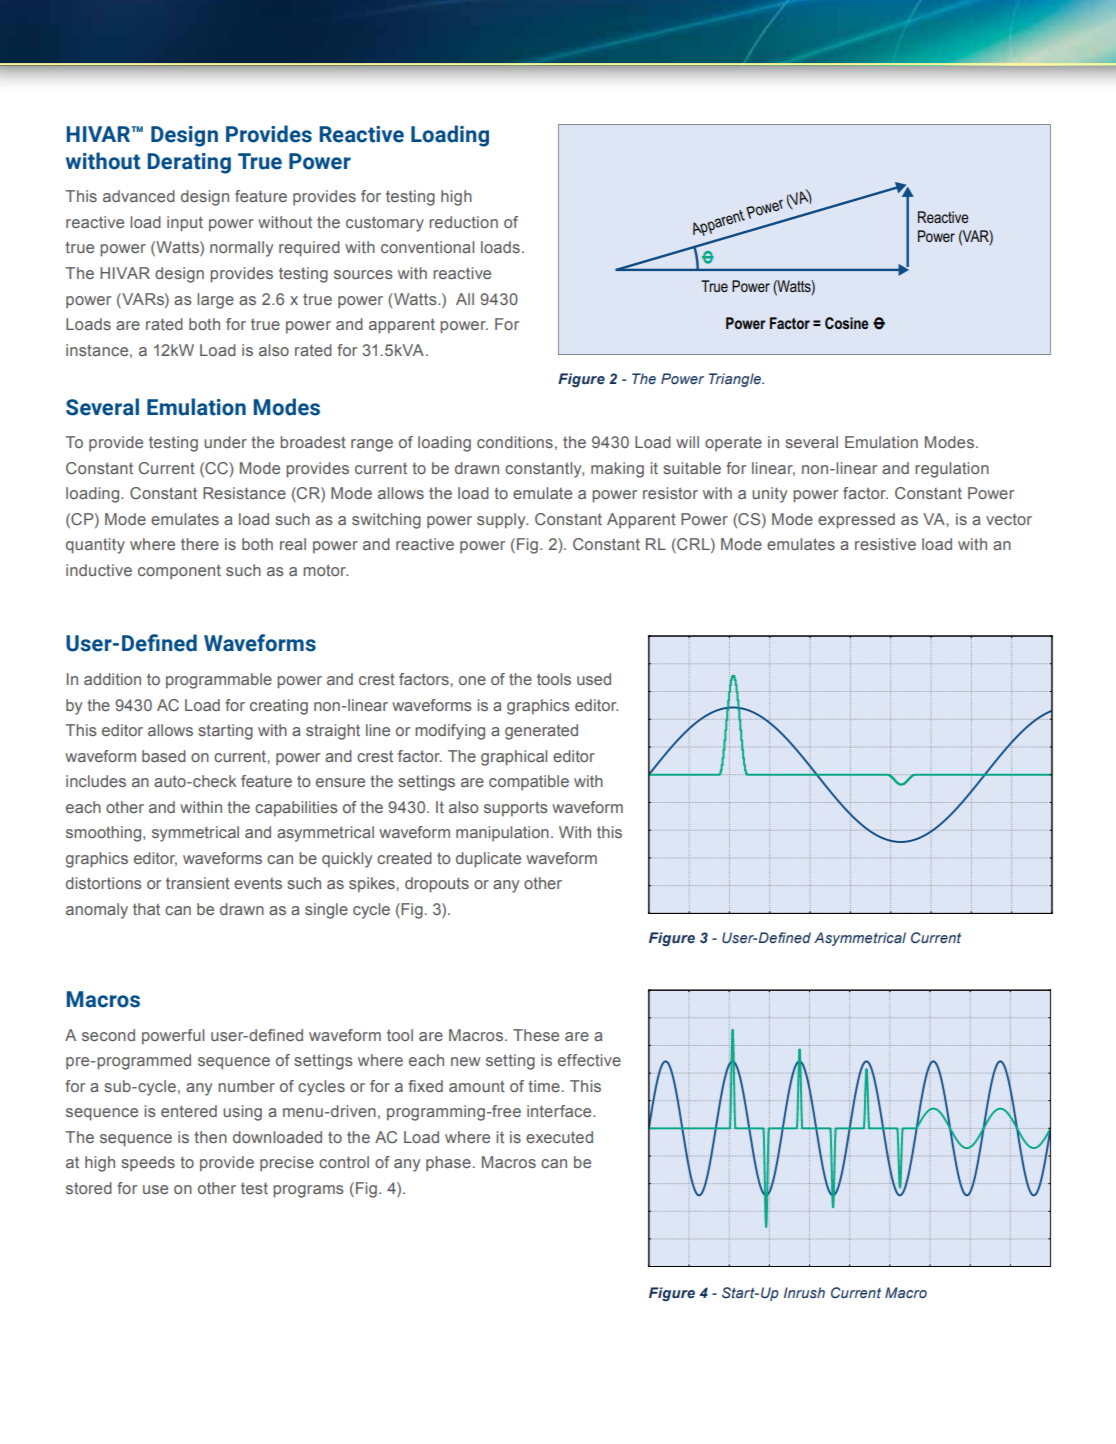 This screenshot has width=1116, height=1444. Describe the element at coordinates (185, 224) in the screenshot. I see `input` at that location.
